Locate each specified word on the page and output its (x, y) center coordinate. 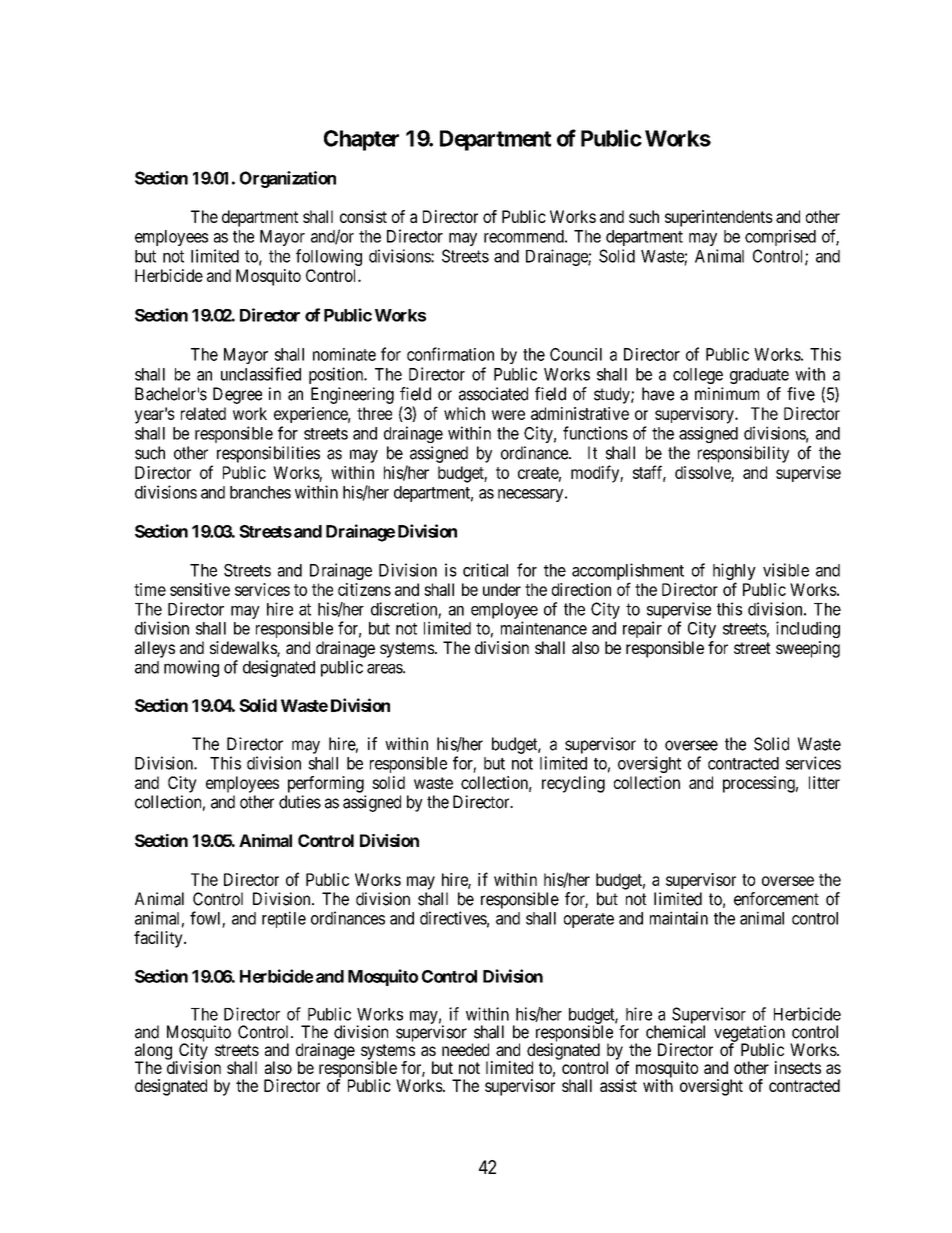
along (154, 1052)
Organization (288, 179)
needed (465, 1049)
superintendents (719, 218)
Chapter (361, 140)
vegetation (749, 1034)
